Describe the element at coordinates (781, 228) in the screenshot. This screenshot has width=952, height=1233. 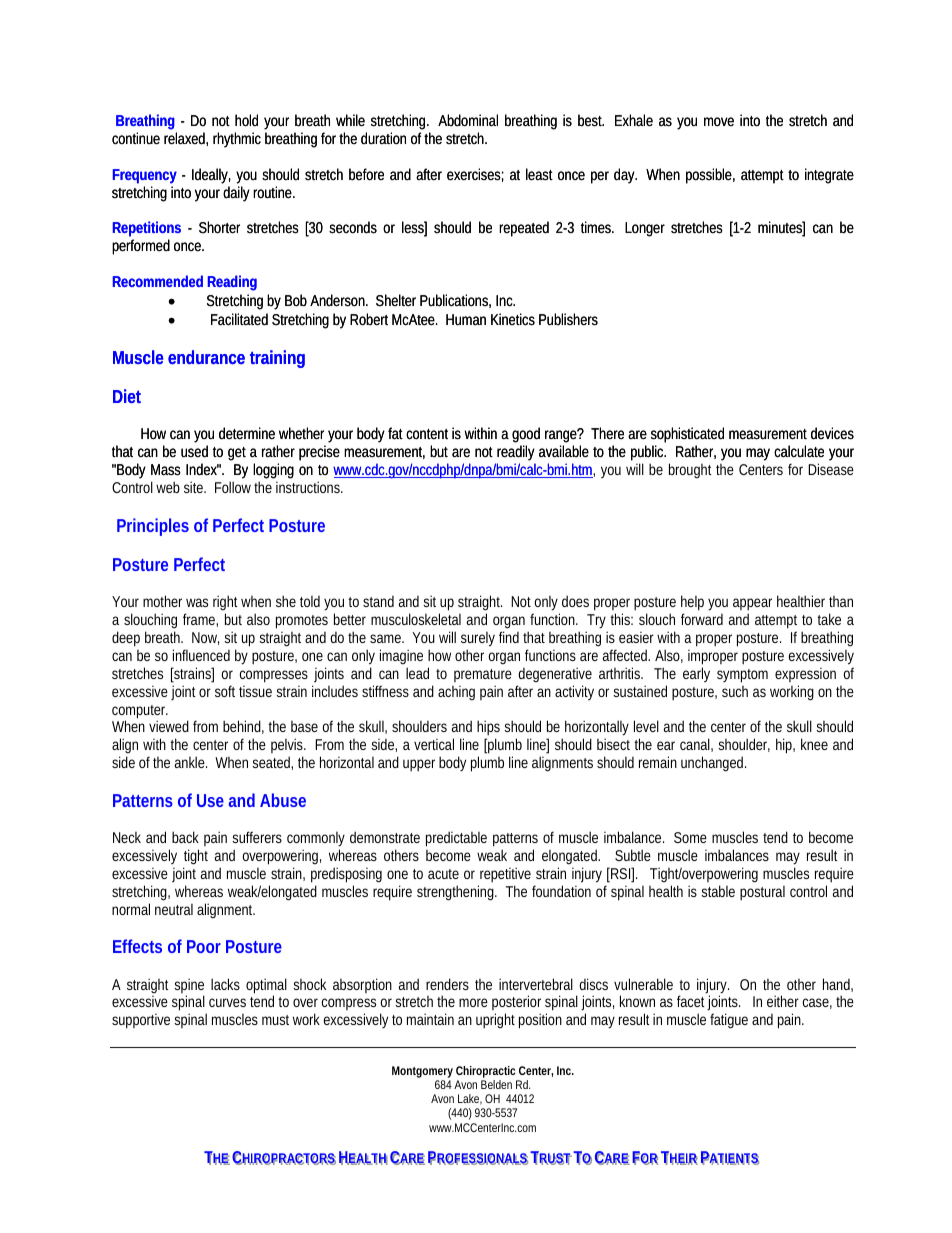
I see `minutes` at that location.
